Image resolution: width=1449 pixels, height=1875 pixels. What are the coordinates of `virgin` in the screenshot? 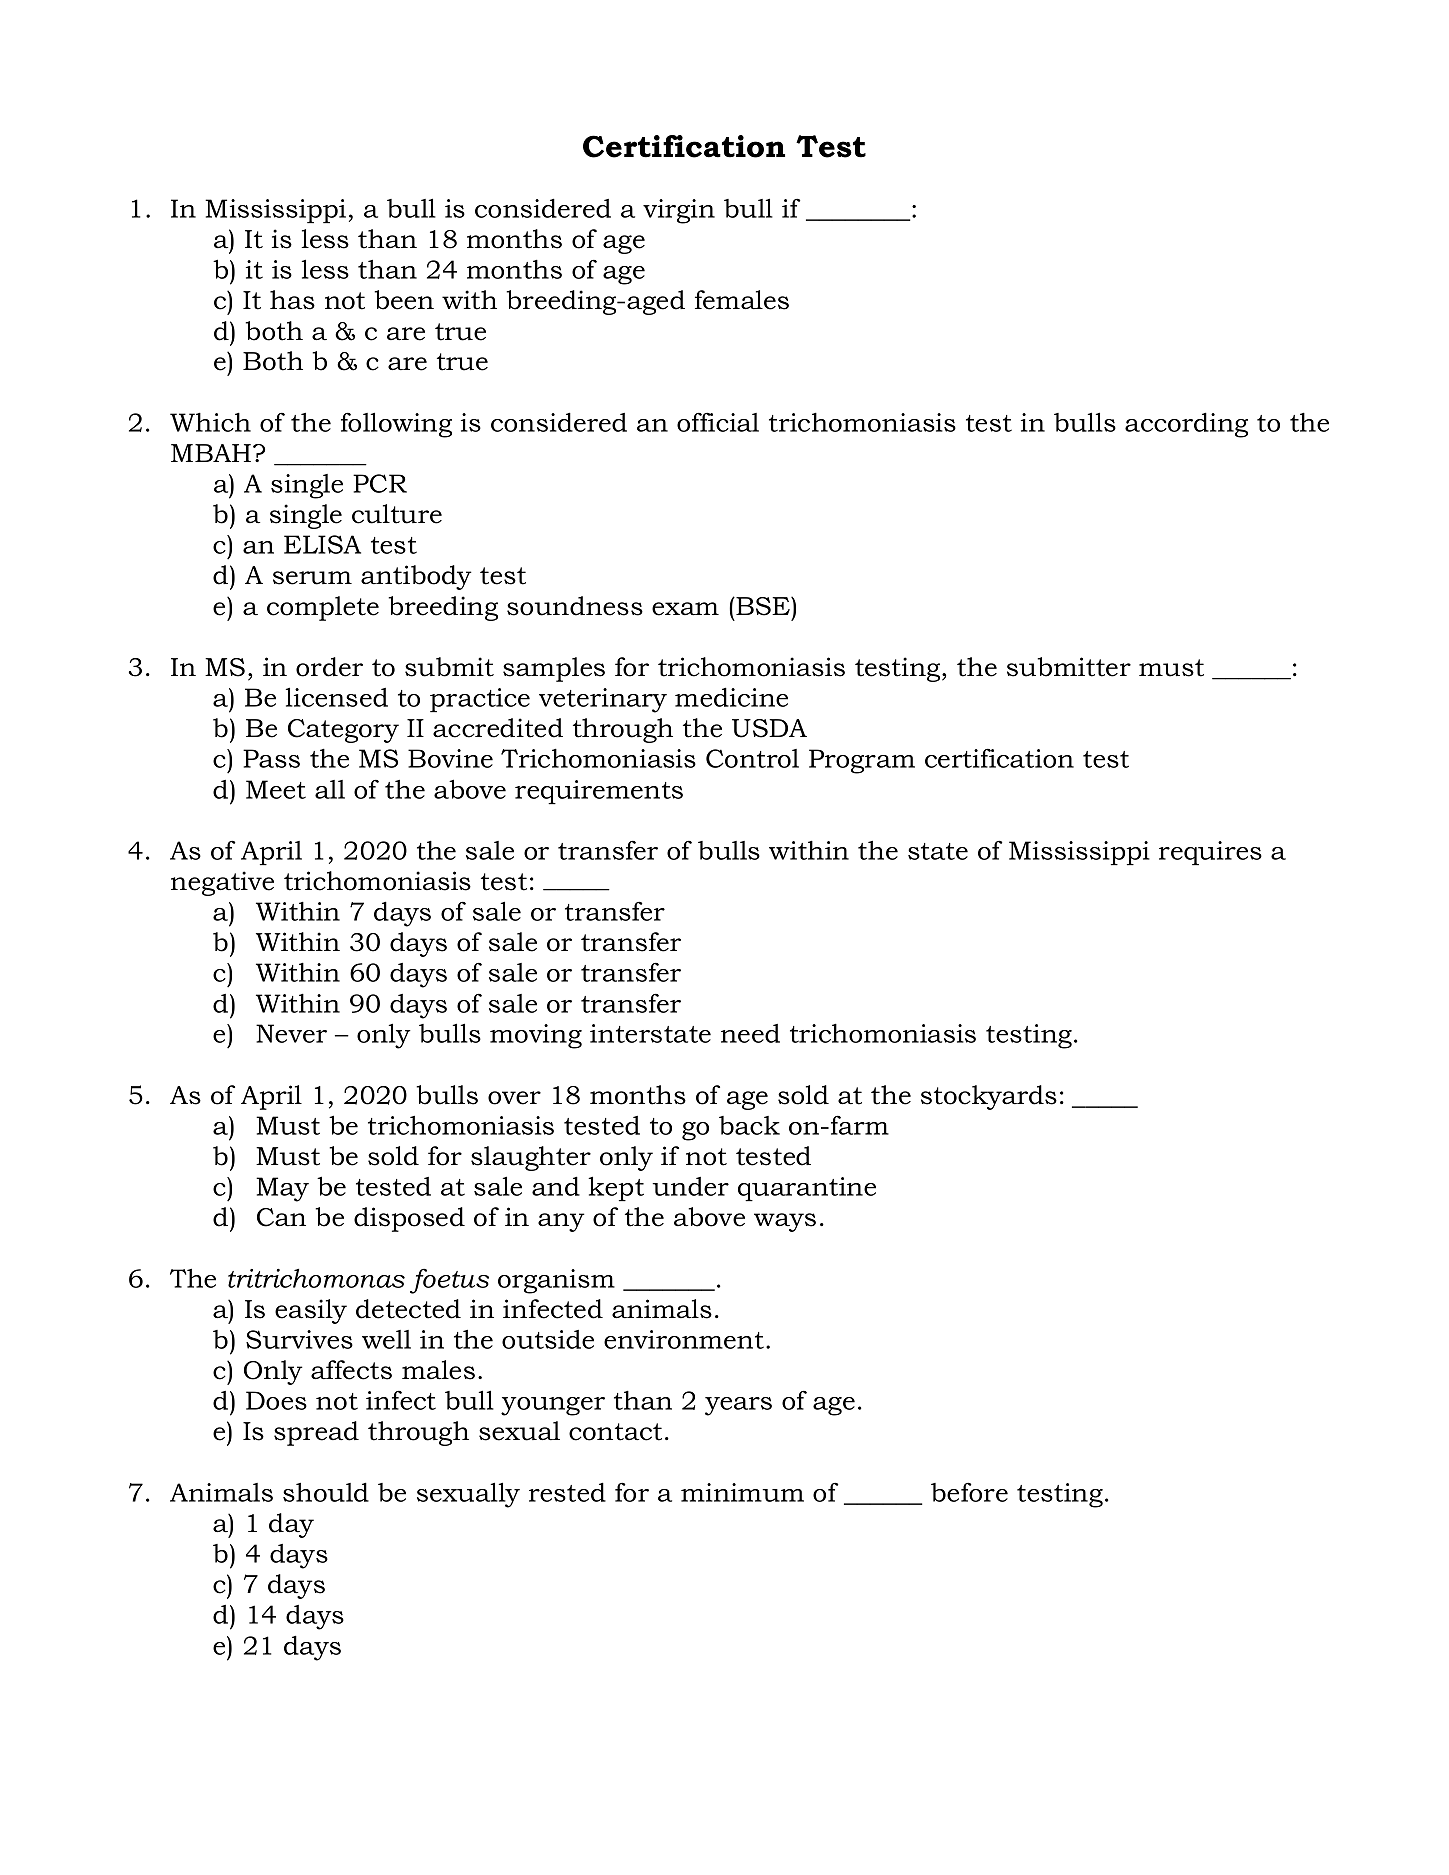 It's located at (679, 211).
